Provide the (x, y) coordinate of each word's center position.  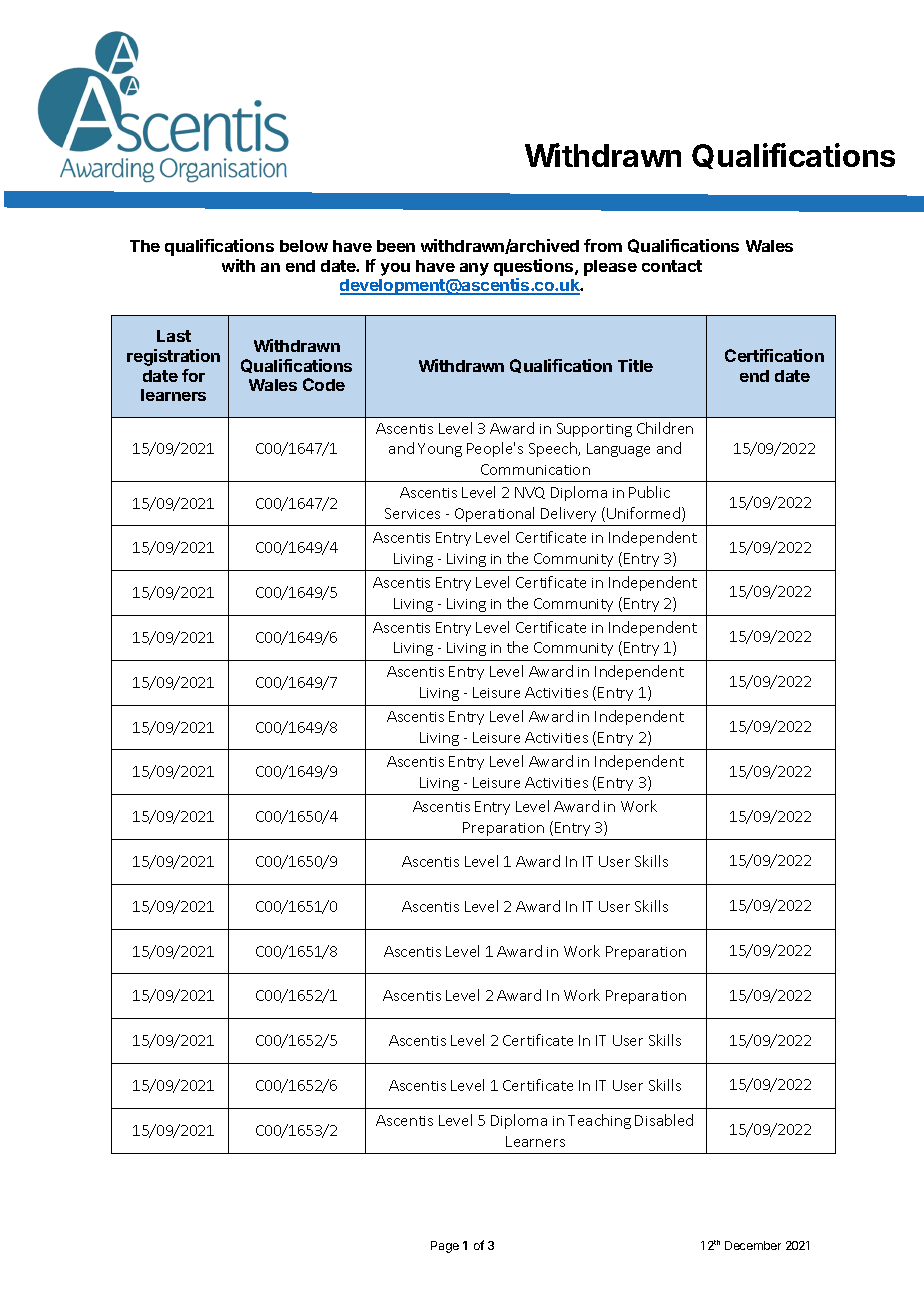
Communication (535, 469)
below (304, 246)
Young (440, 450)
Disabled (664, 1120)
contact (672, 266)
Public (649, 492)
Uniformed (645, 514)
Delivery (568, 514)
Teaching (599, 1121)
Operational (494, 514)
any (474, 269)
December (753, 1245)
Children (665, 428)
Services (412, 513)
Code (324, 384)
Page (445, 1247)
